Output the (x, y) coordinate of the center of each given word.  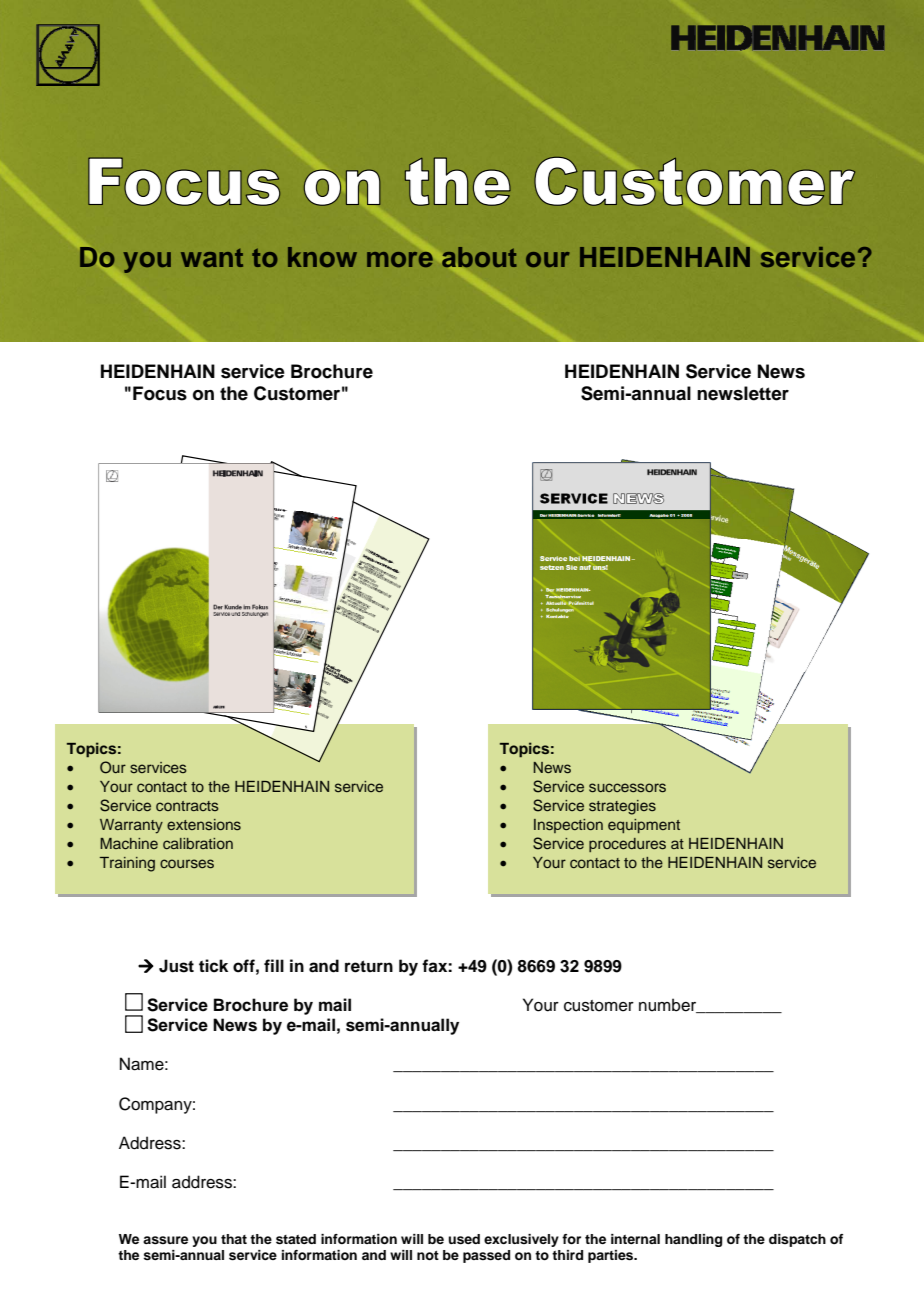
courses (187, 863)
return (369, 966)
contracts (187, 806)
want (212, 258)
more (400, 259)
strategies (622, 807)
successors (627, 787)
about (479, 257)
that (234, 1239)
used (464, 1239)
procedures (627, 845)
